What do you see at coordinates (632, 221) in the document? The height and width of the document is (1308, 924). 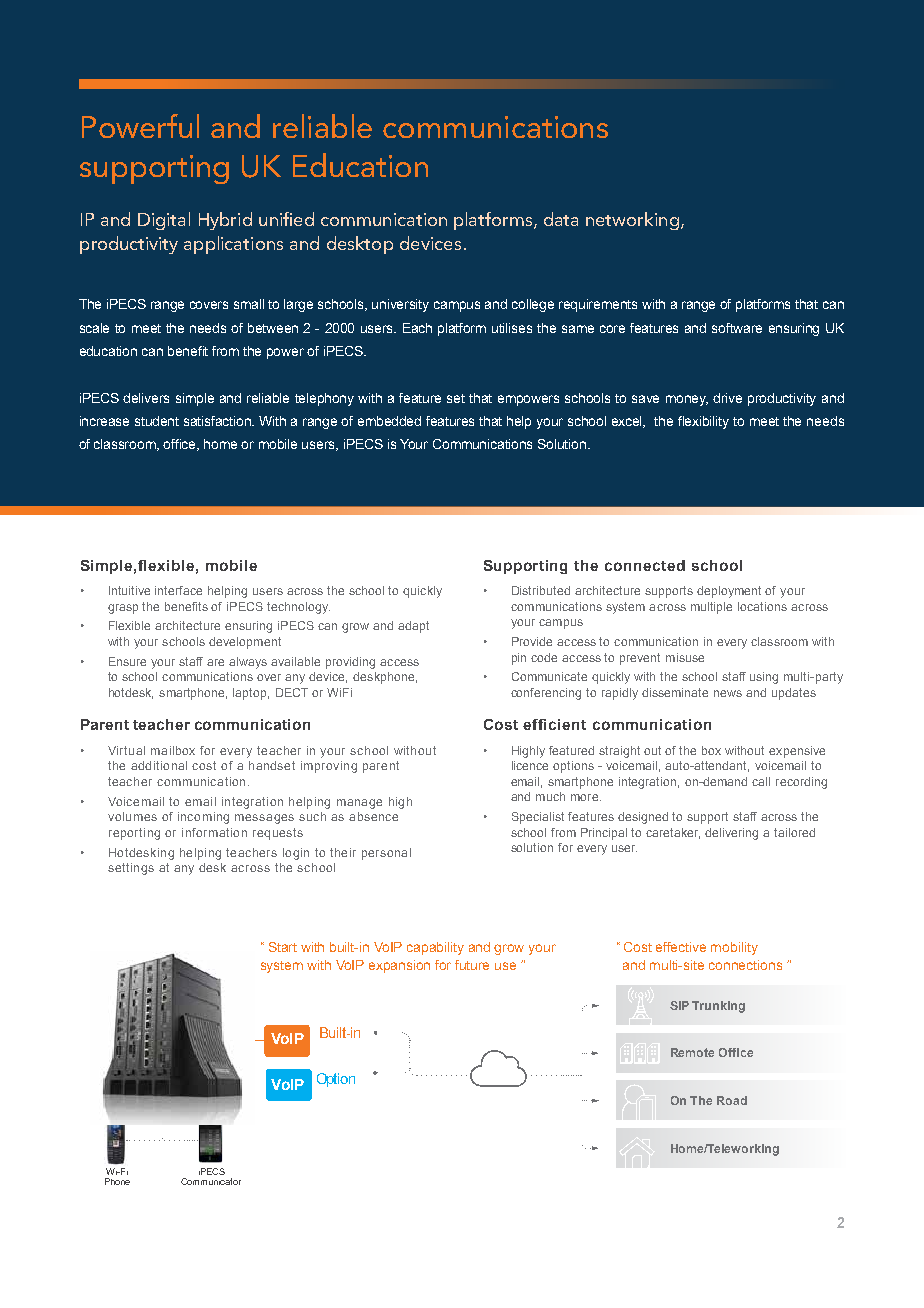 I see `networking` at bounding box center [632, 221].
